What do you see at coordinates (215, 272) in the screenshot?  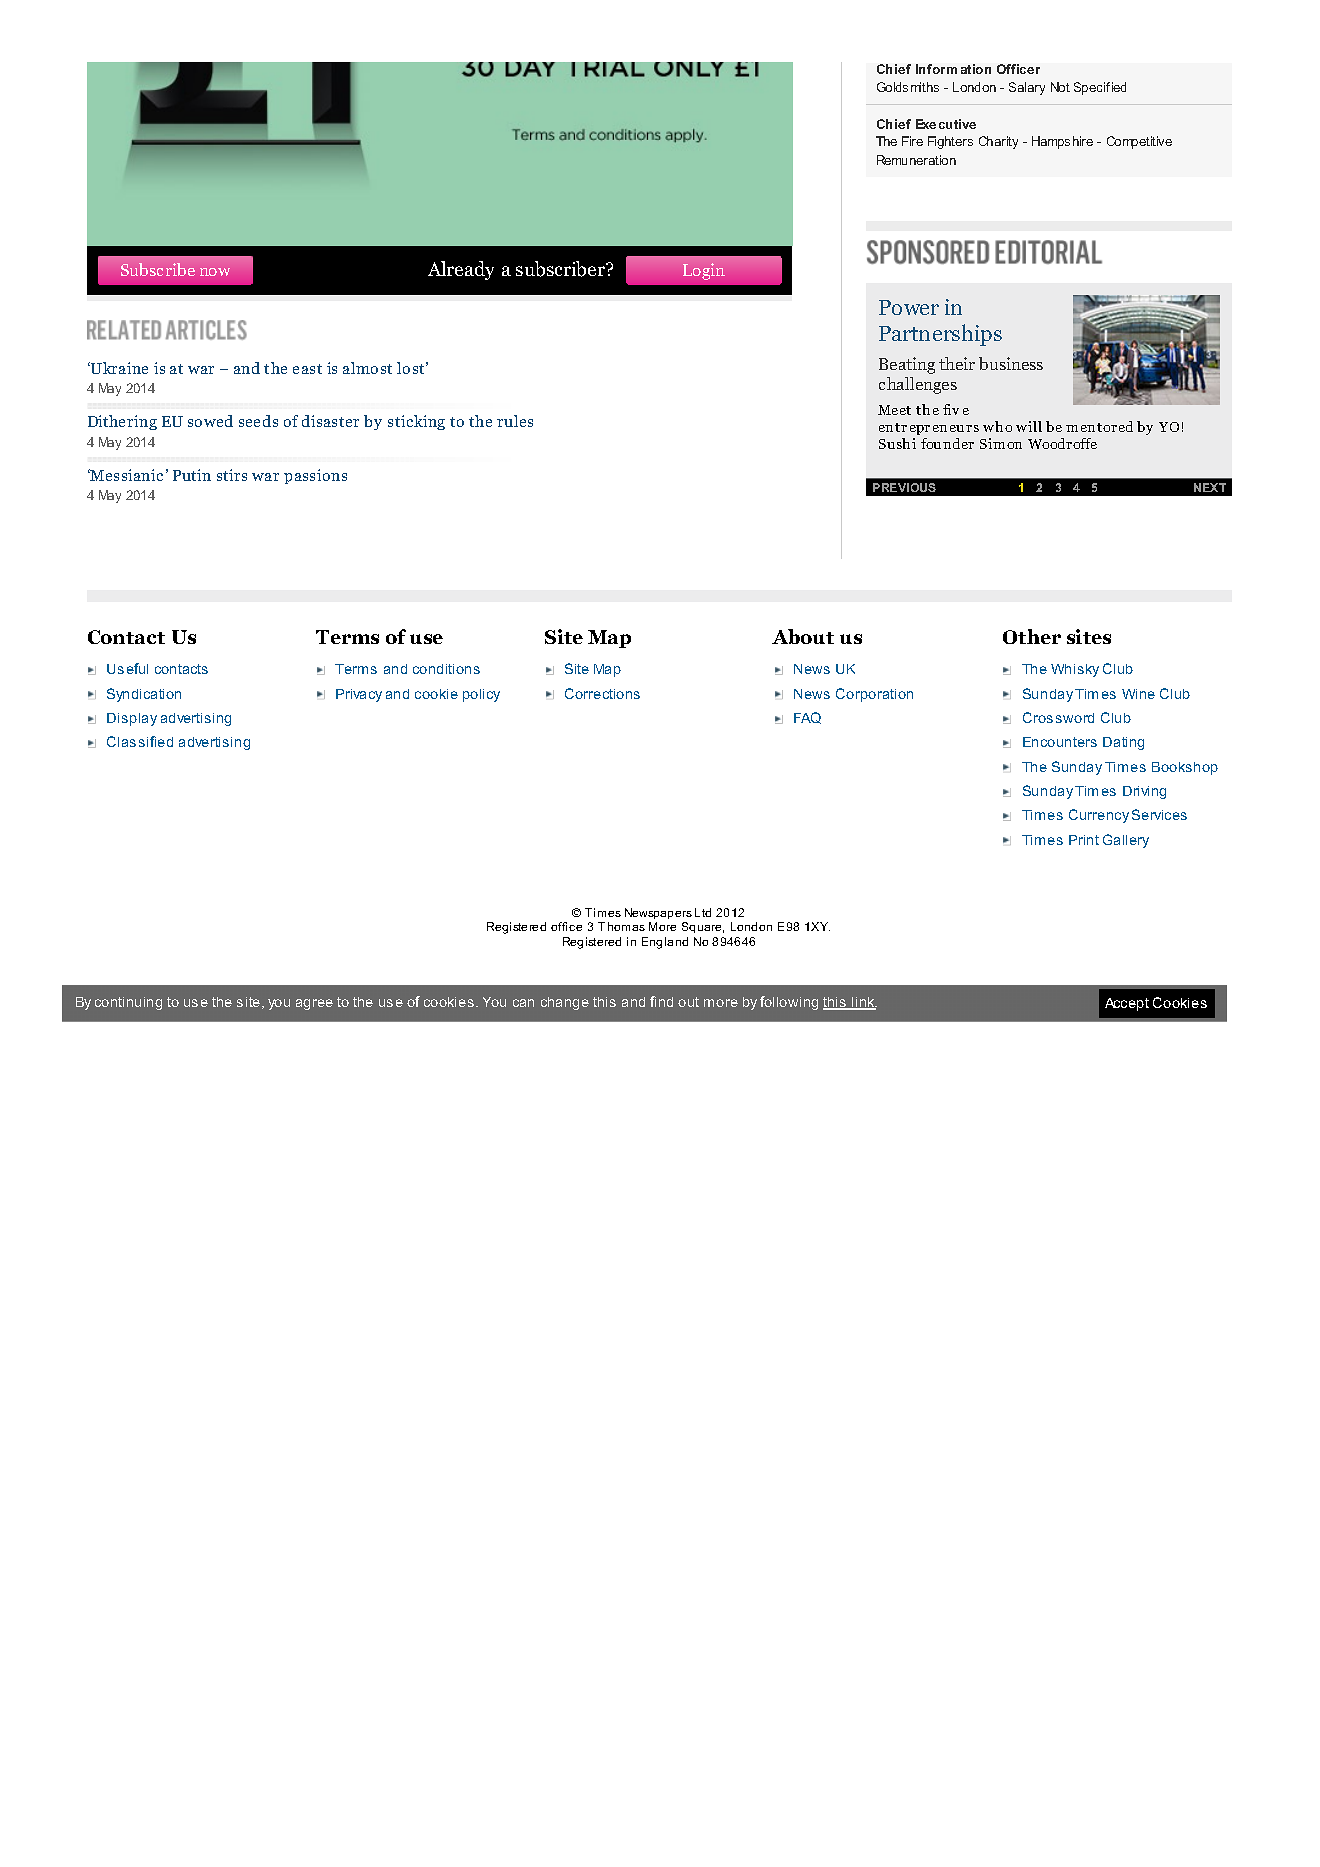 I see `now` at bounding box center [215, 272].
